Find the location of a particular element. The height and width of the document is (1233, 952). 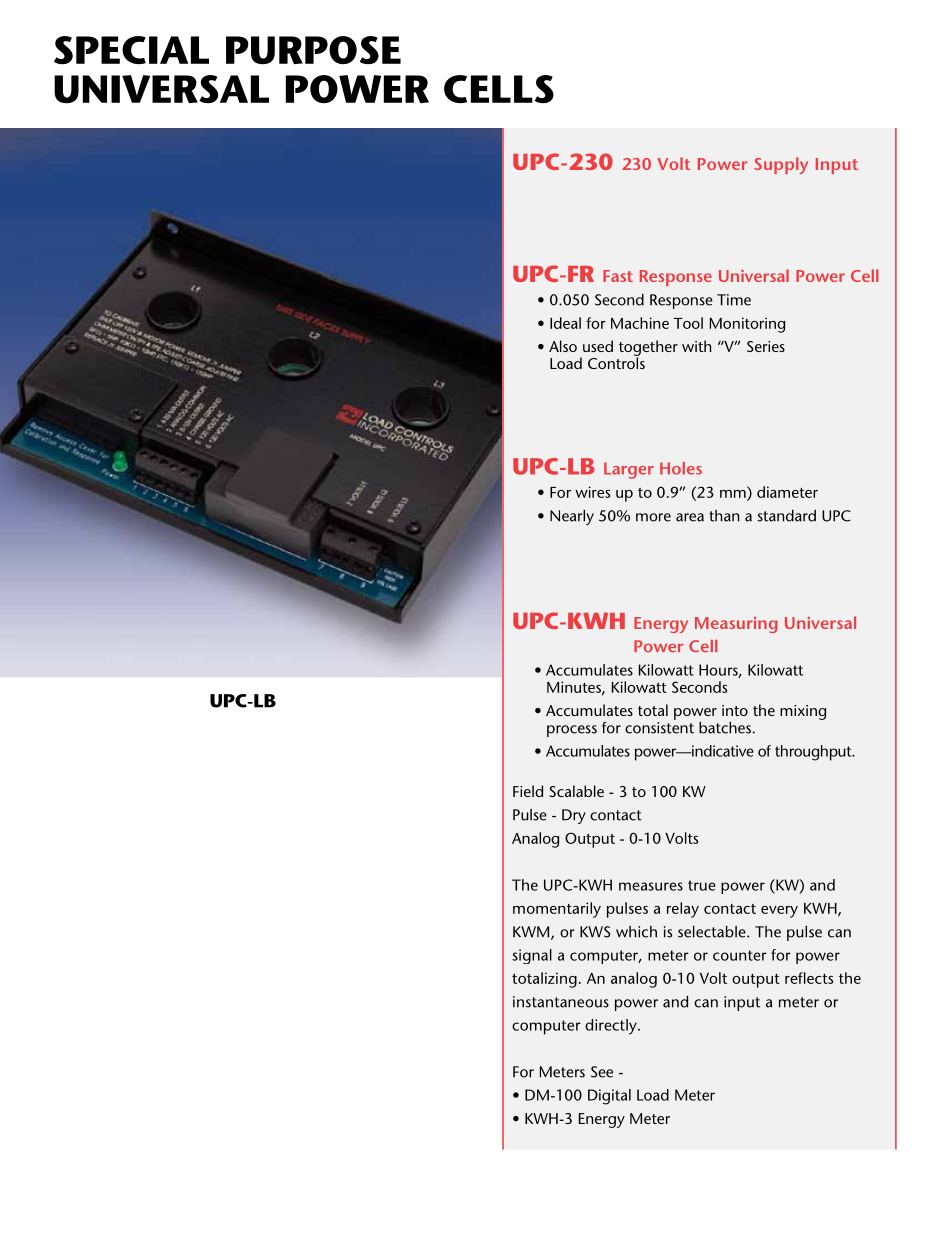

Time is located at coordinates (734, 300).
